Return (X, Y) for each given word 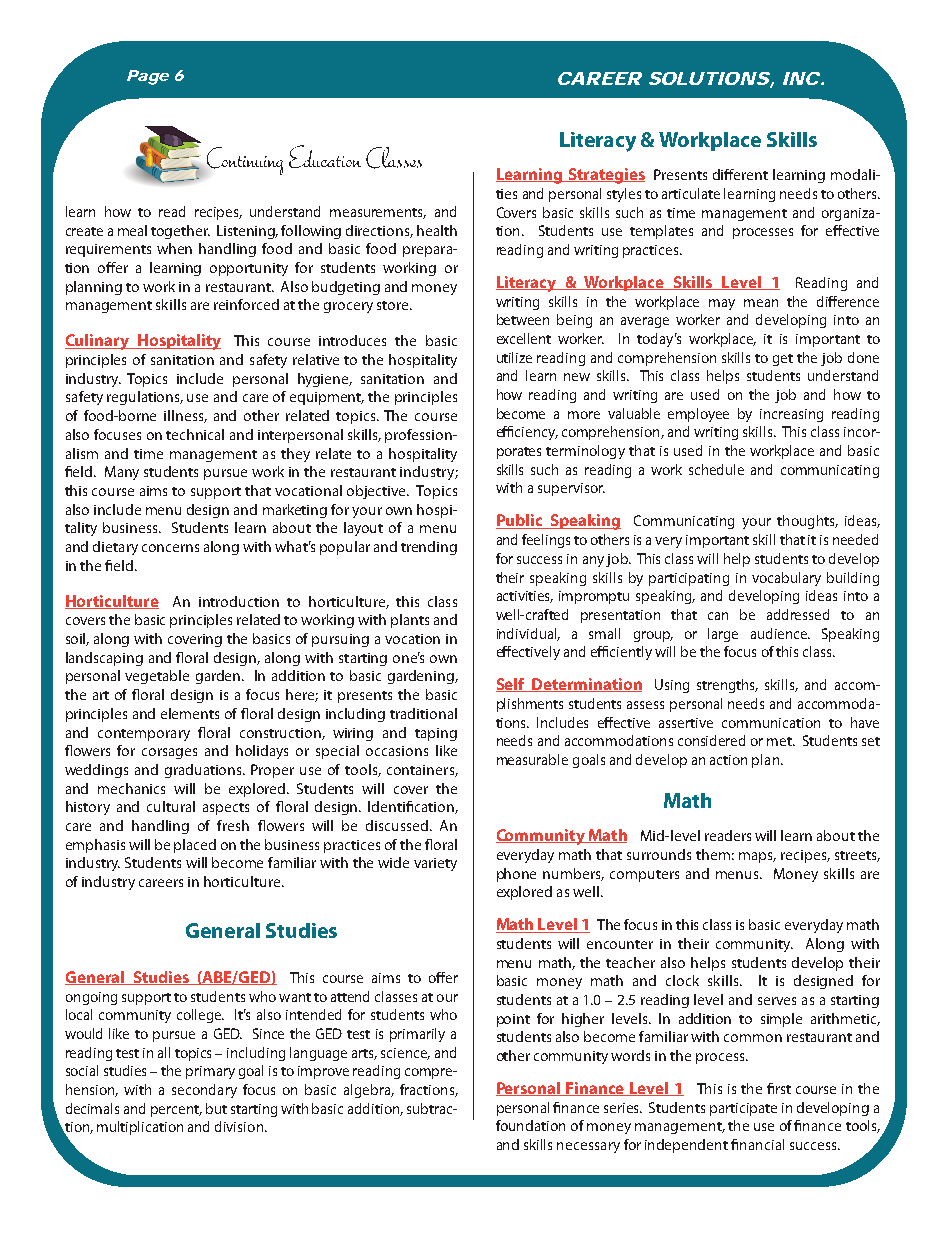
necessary (588, 1147)
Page (148, 77)
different (740, 174)
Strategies (605, 176)
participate (743, 1109)
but (216, 1108)
